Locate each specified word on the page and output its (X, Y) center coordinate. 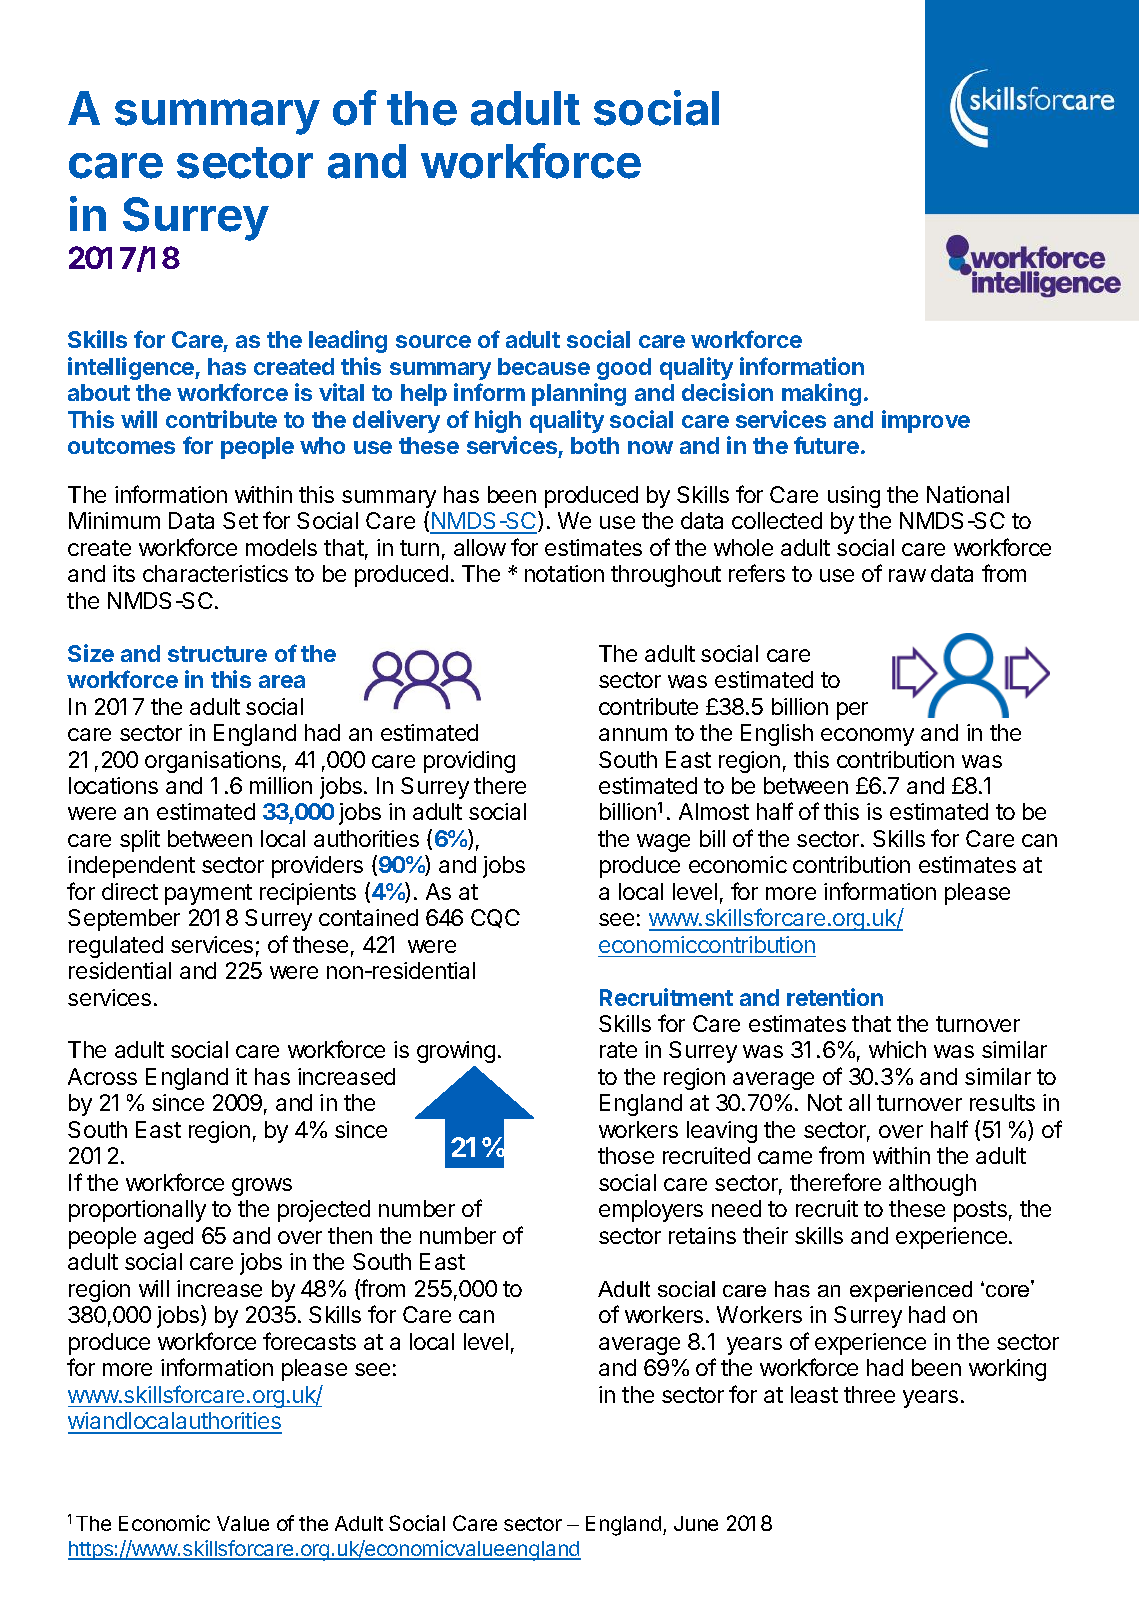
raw (907, 575)
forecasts (309, 1341)
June (696, 1523)
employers (651, 1211)
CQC (495, 918)
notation (564, 573)
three (869, 1394)
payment (208, 894)
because (544, 366)
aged (168, 1238)
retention (835, 997)
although (932, 1185)
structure (217, 654)
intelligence (132, 368)
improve (926, 421)
